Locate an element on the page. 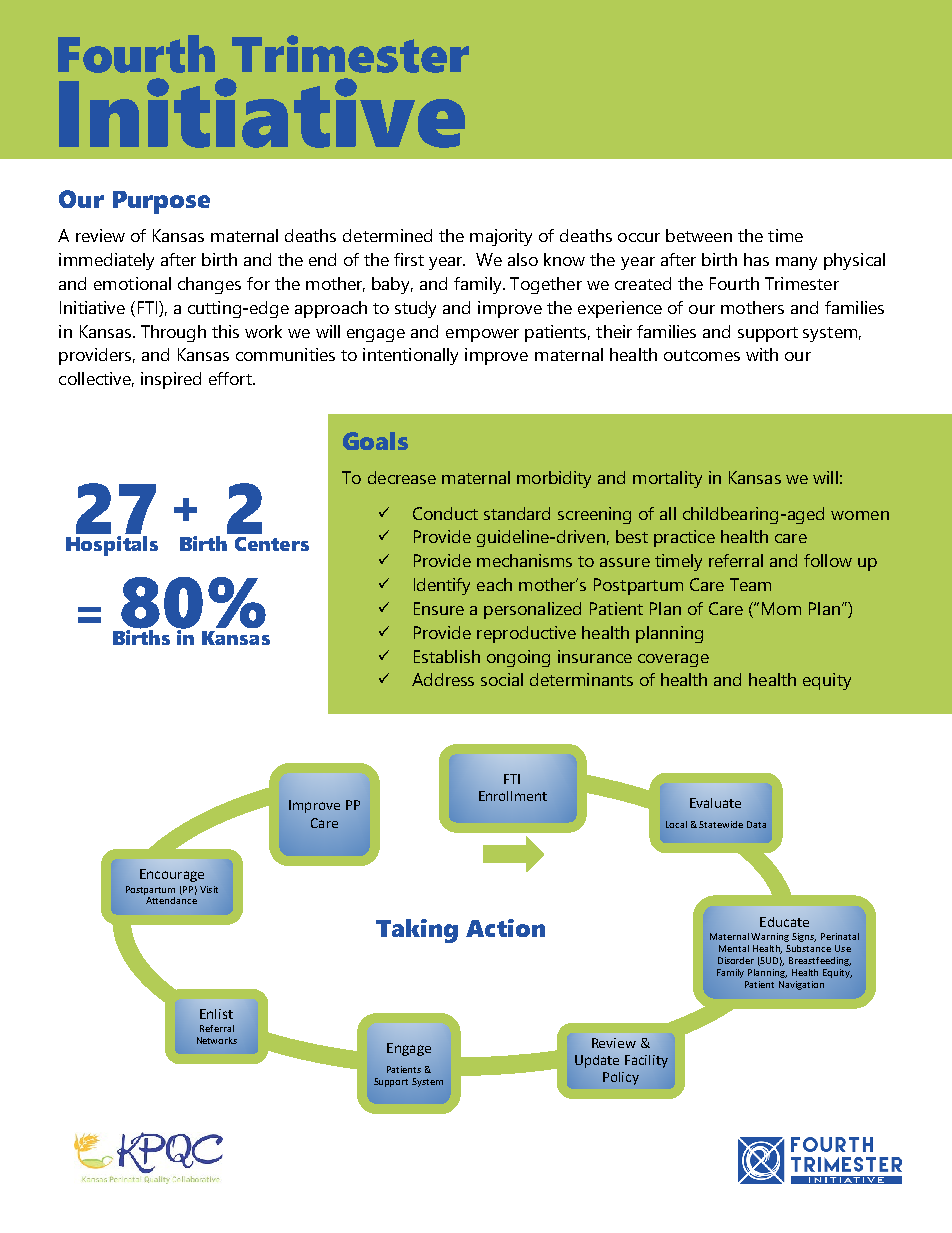 This page has width=952, height=1233. intentionally is located at coordinates (410, 356).
